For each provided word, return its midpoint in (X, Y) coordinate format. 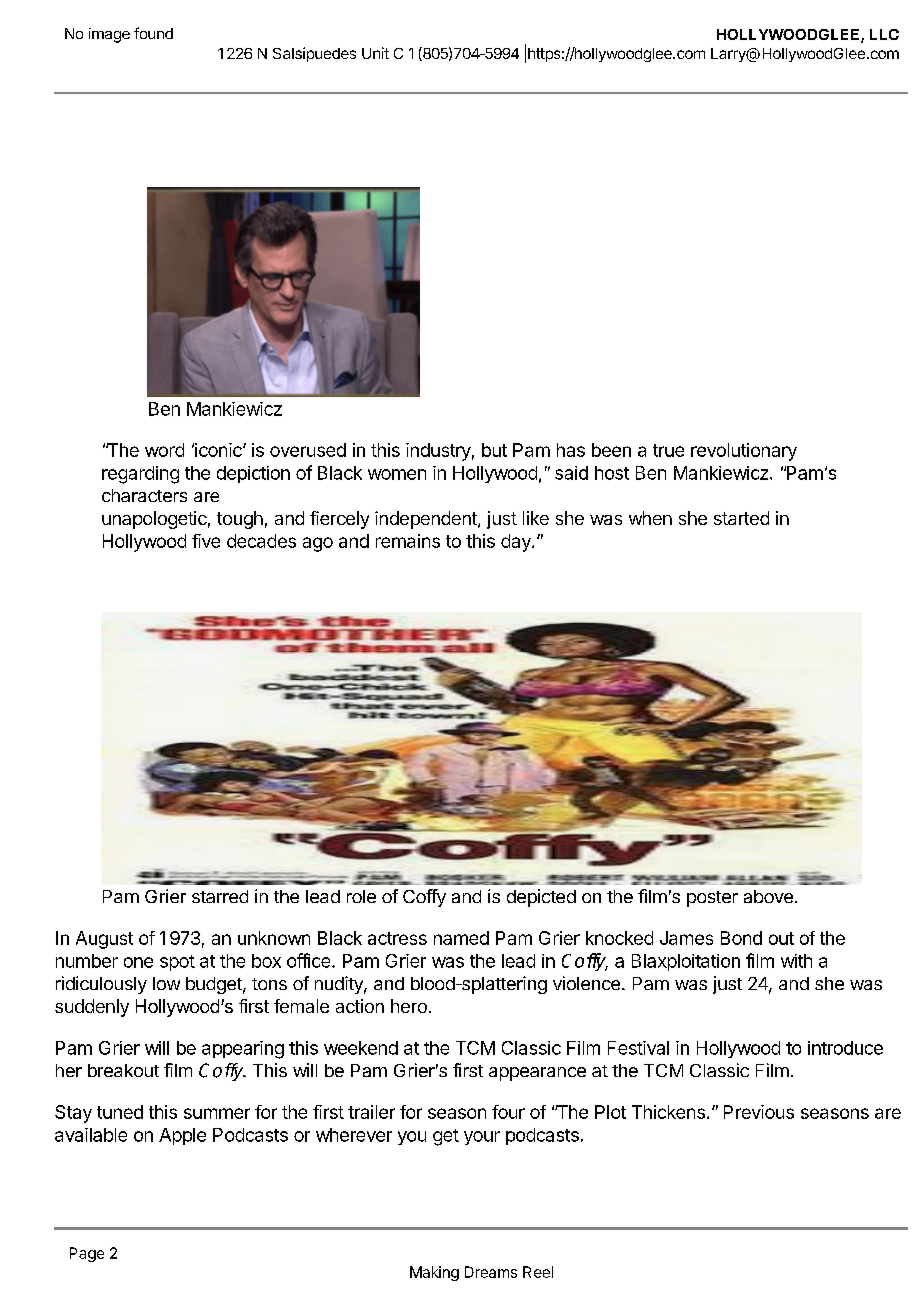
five (206, 541)
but (494, 450)
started (741, 518)
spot (177, 963)
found (153, 33)
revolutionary (744, 452)
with (796, 961)
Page (87, 1254)
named (461, 938)
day (517, 543)
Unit (375, 53)
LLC (884, 34)
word (164, 450)
